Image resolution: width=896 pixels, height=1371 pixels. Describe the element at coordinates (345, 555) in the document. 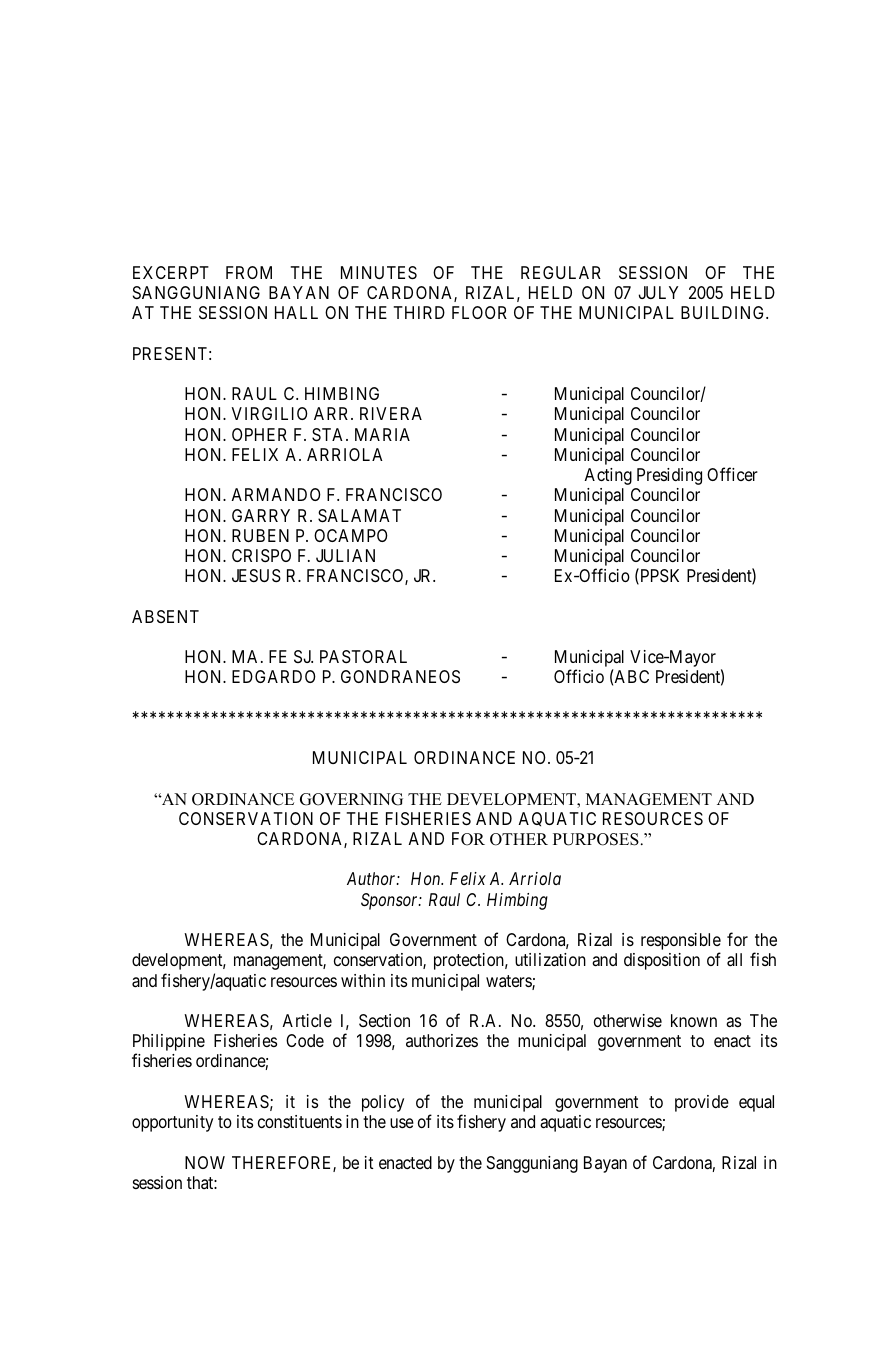

I see `JULIAN` at that location.
